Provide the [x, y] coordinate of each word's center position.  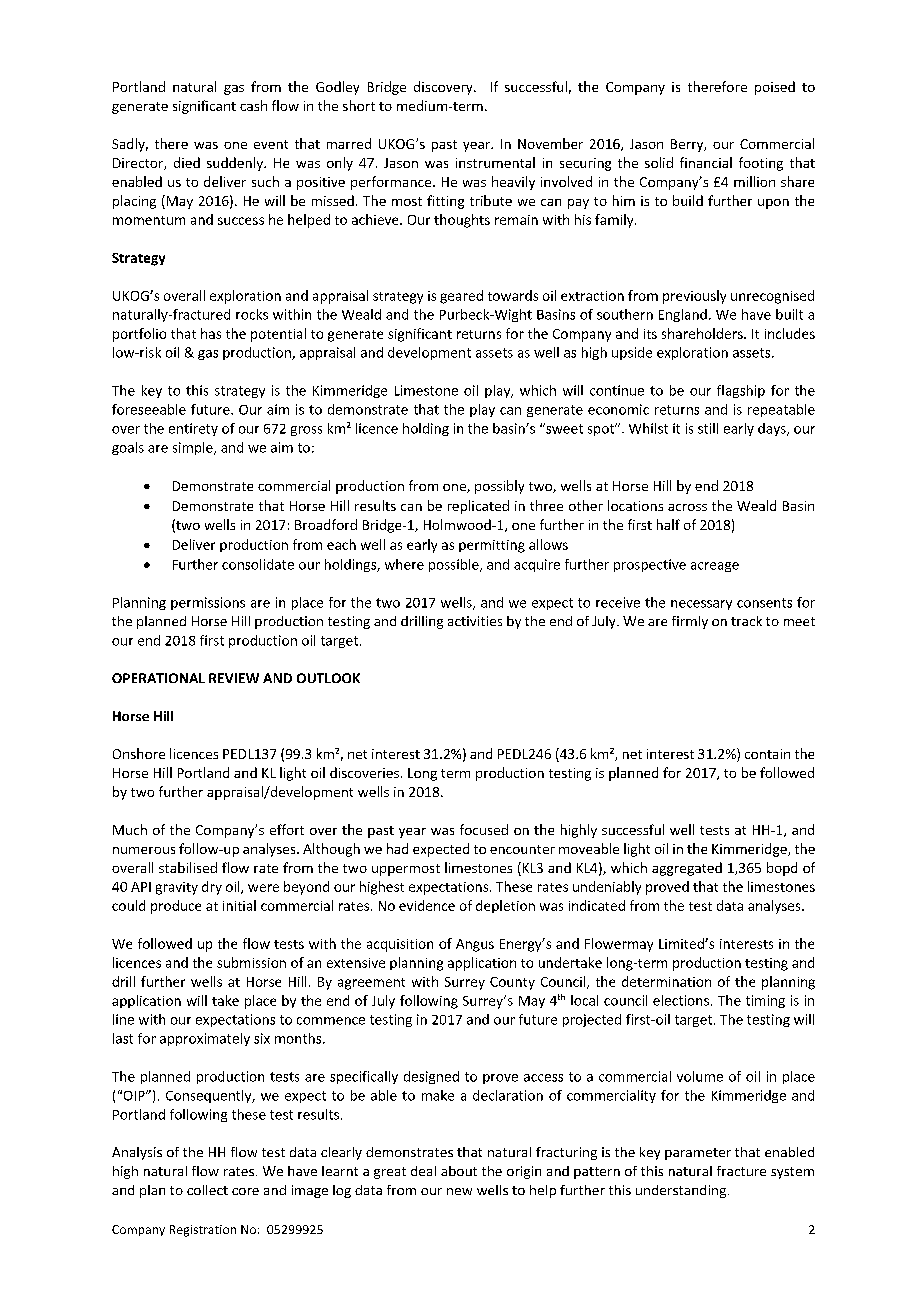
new [459, 1191]
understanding [681, 1191]
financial [706, 162]
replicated [478, 507]
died [187, 162]
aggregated [687, 869]
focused [484, 829]
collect [207, 1190]
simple [194, 448]
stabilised [188, 867]
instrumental [495, 162]
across [687, 507]
